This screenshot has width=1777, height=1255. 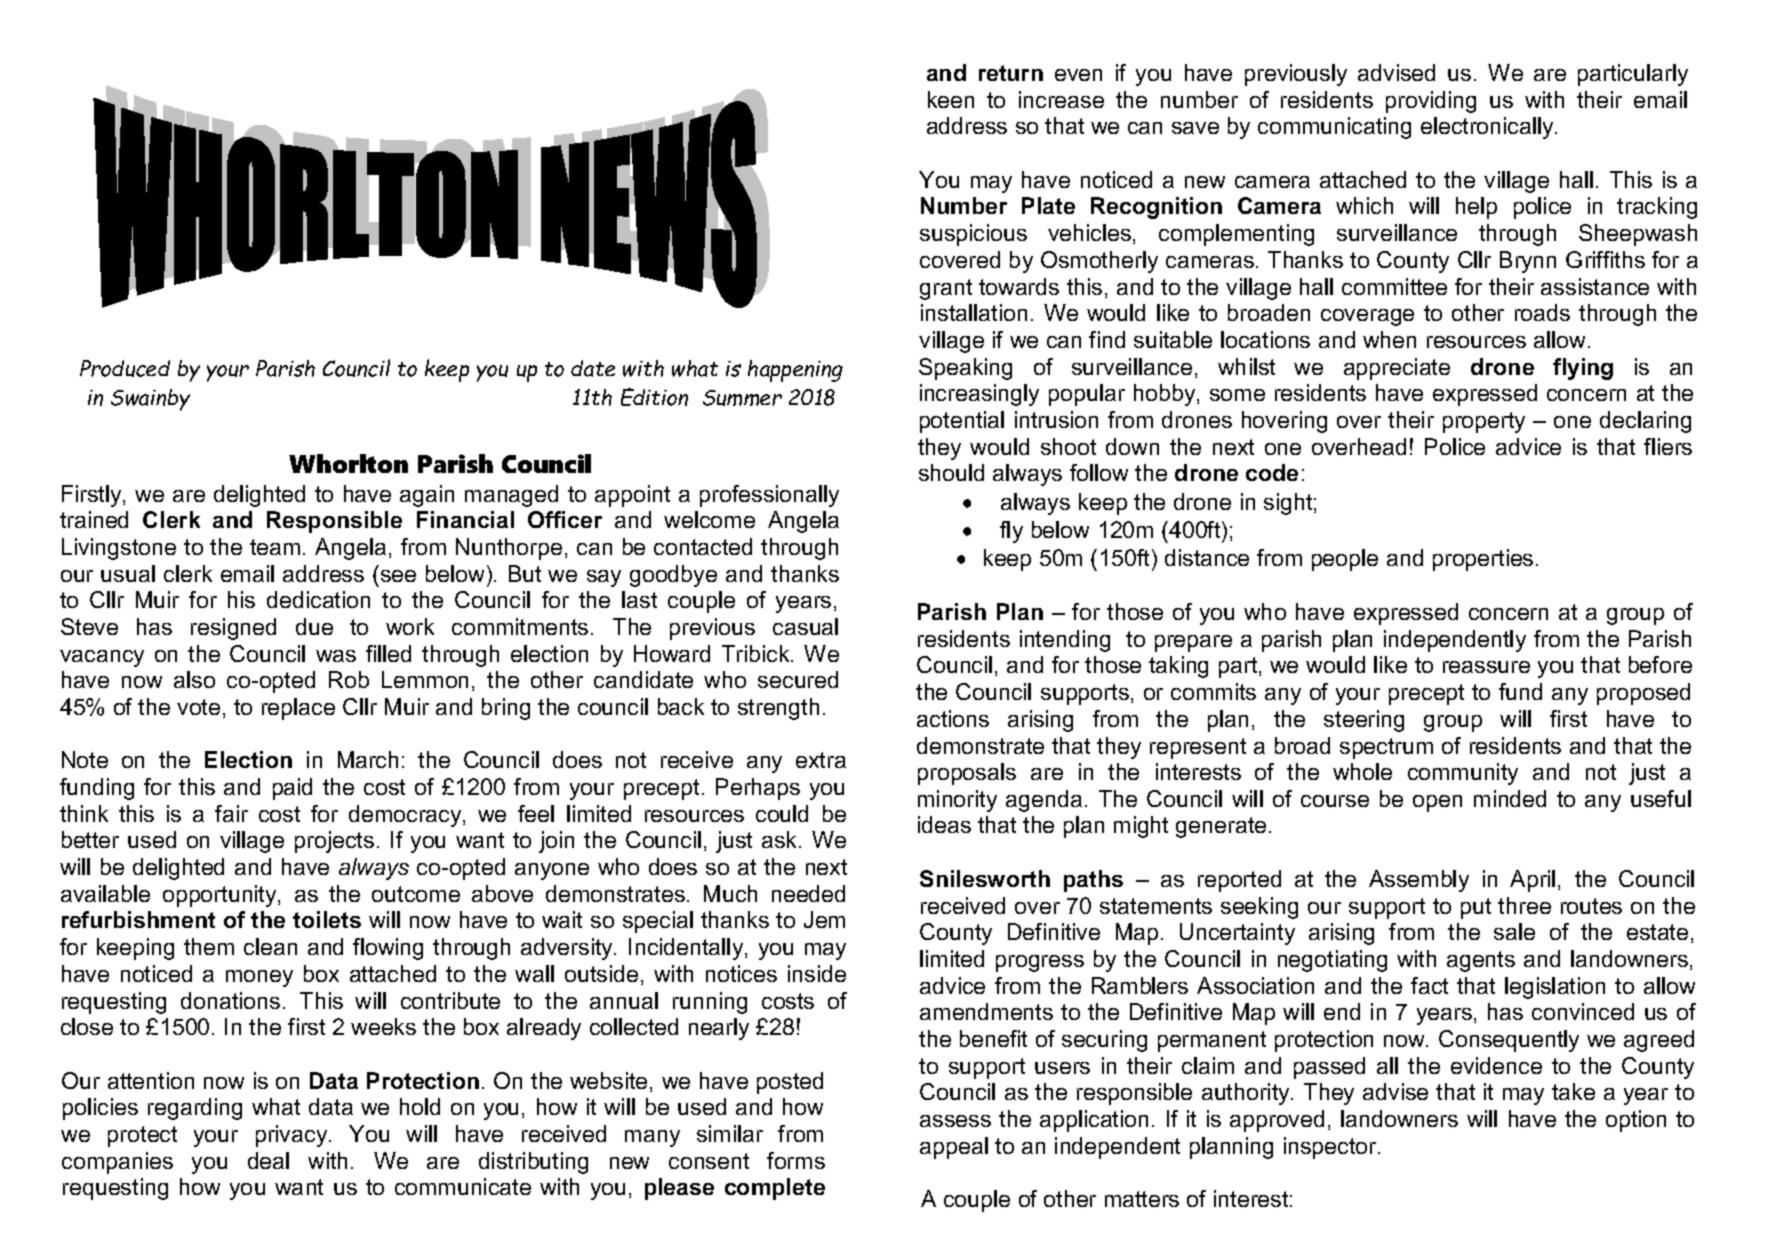 I want to click on return, so click(x=1011, y=73).
